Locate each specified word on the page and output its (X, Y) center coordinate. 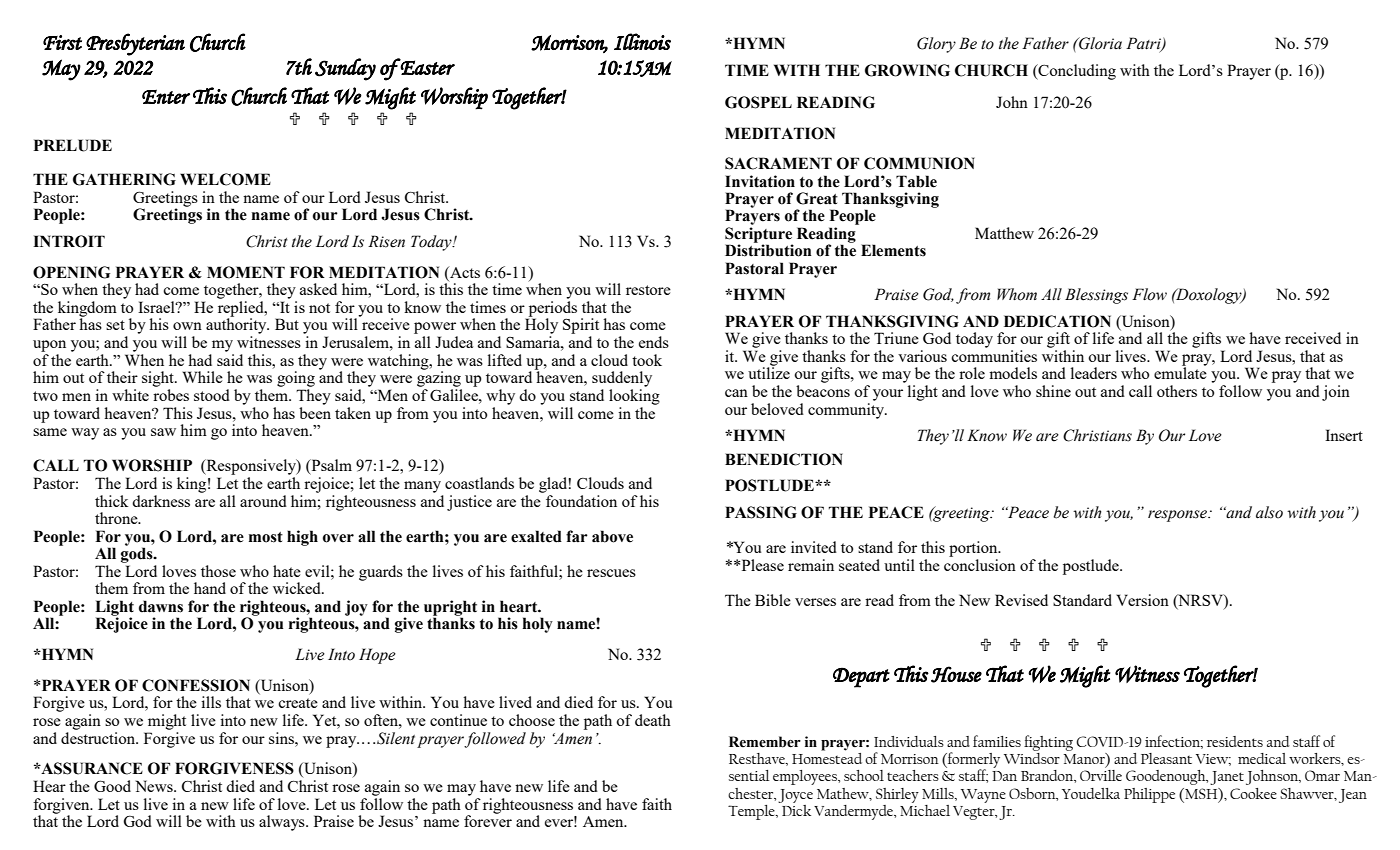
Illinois (642, 41)
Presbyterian (135, 44)
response (1179, 516)
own (187, 326)
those (218, 571)
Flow (1149, 294)
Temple (752, 812)
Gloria (1099, 43)
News (155, 786)
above (612, 536)
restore (648, 290)
